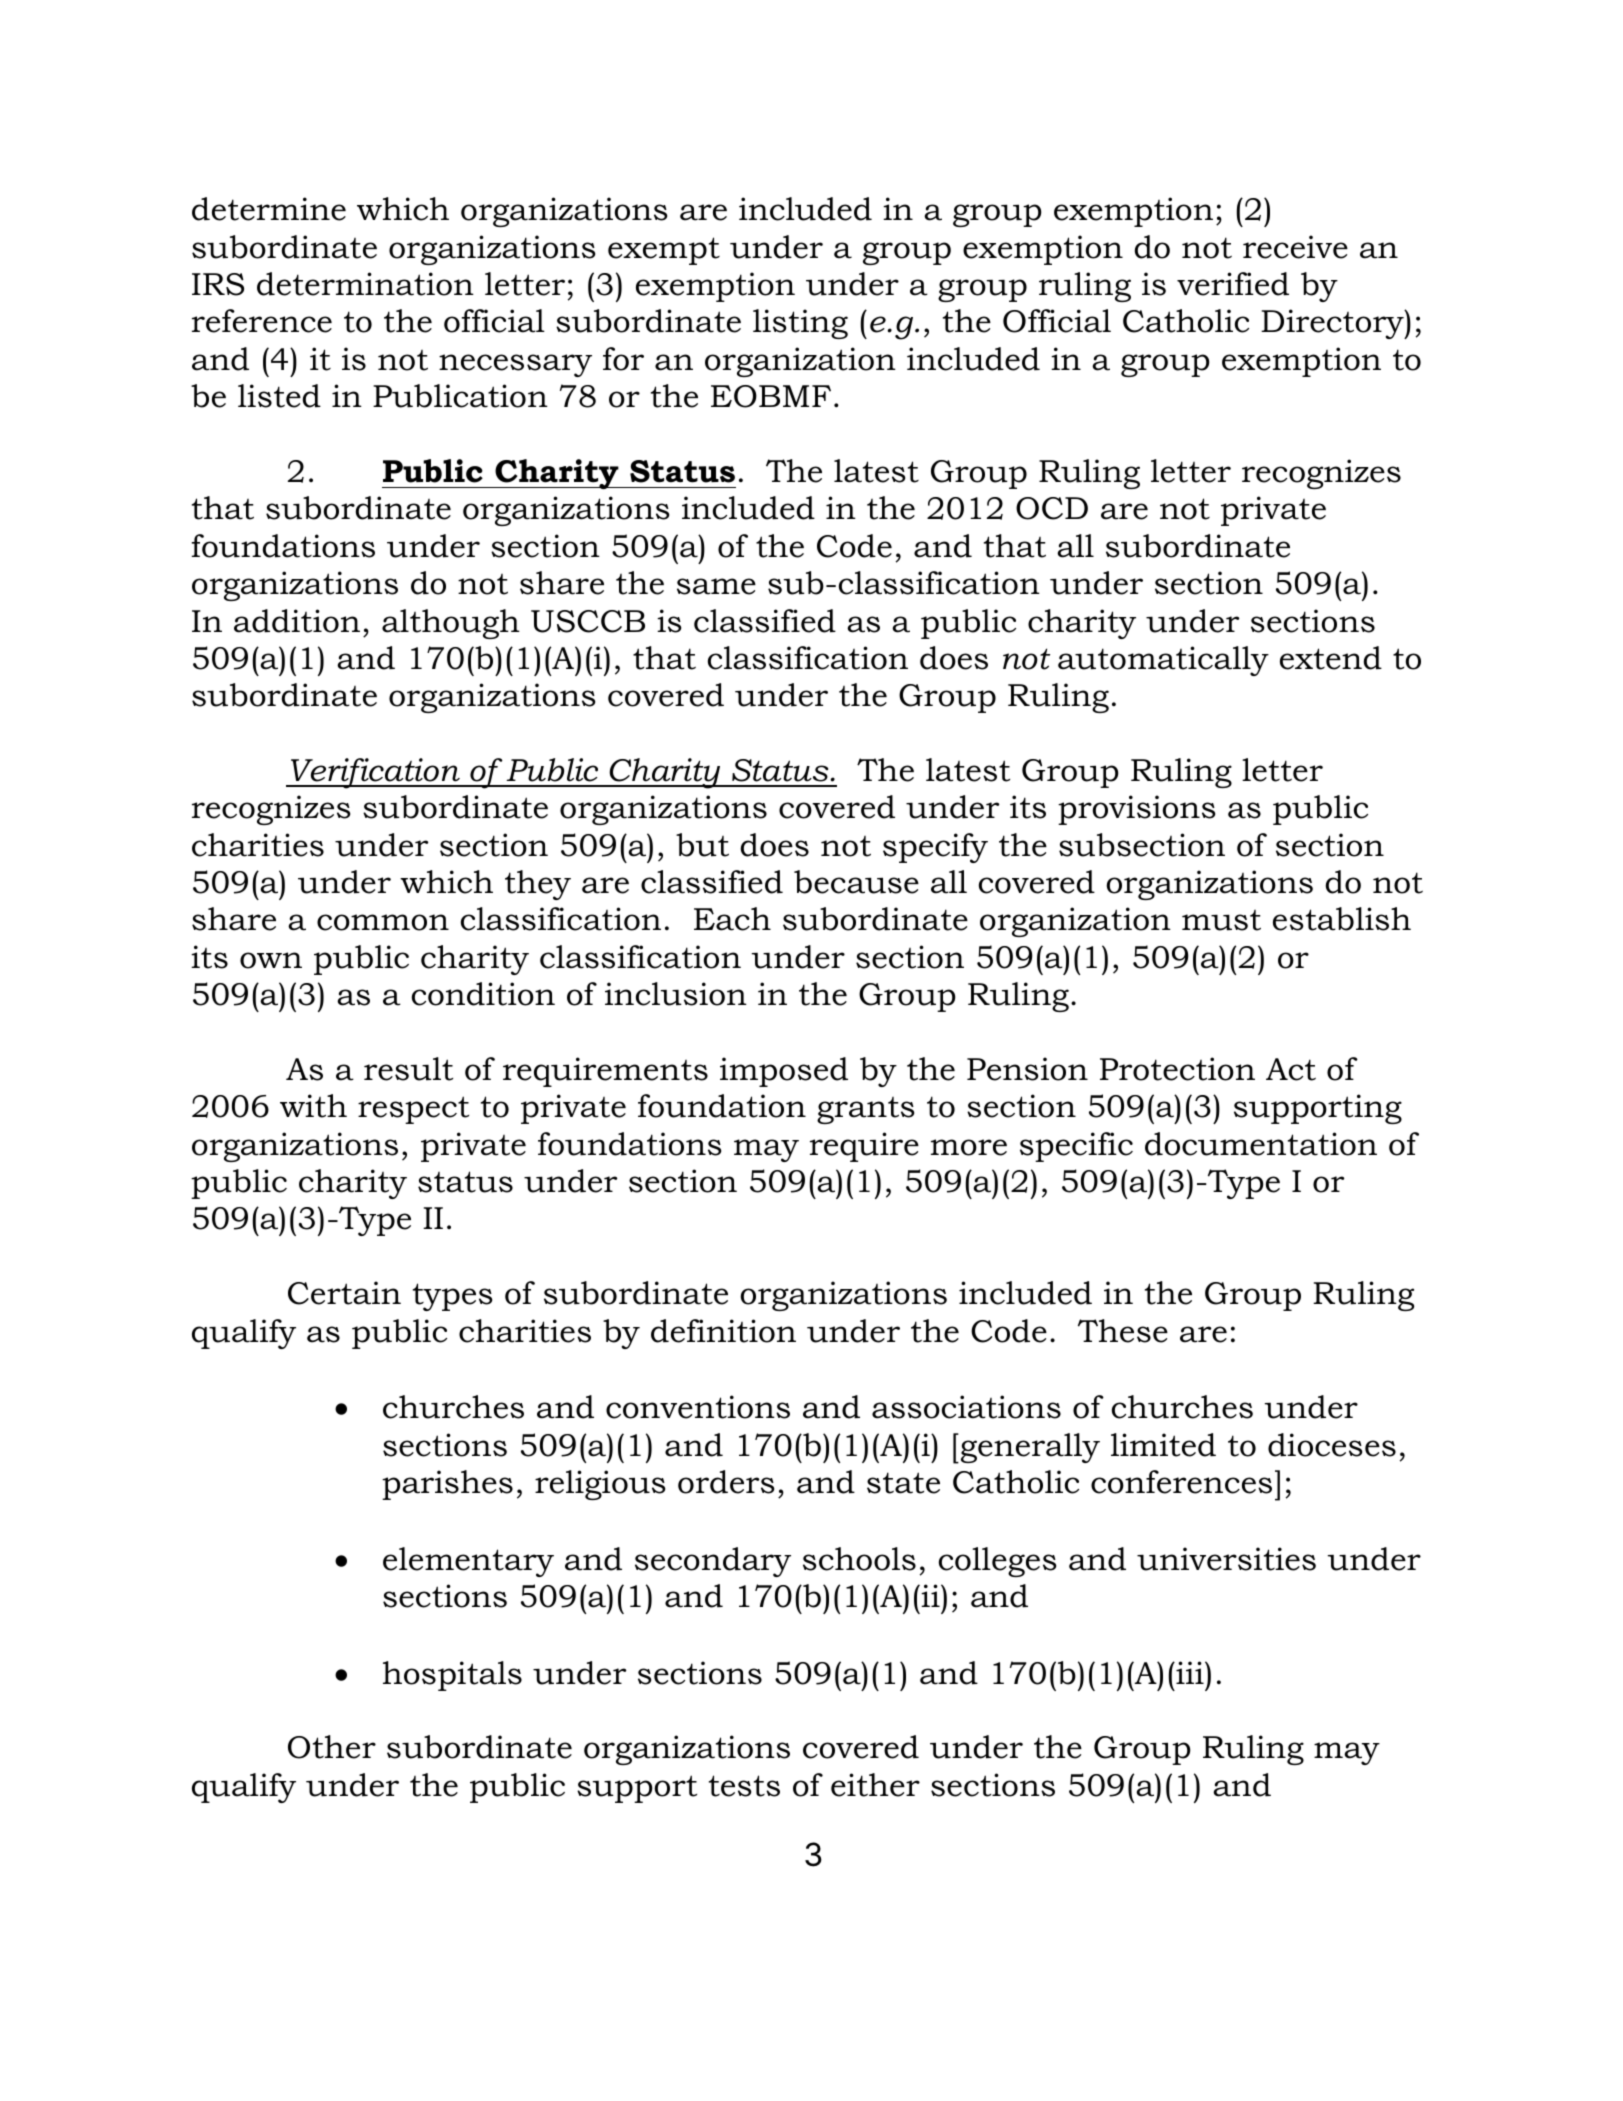 Image resolution: width=1623 pixels, height=2101 pixels. I want to click on listing, so click(800, 324).
